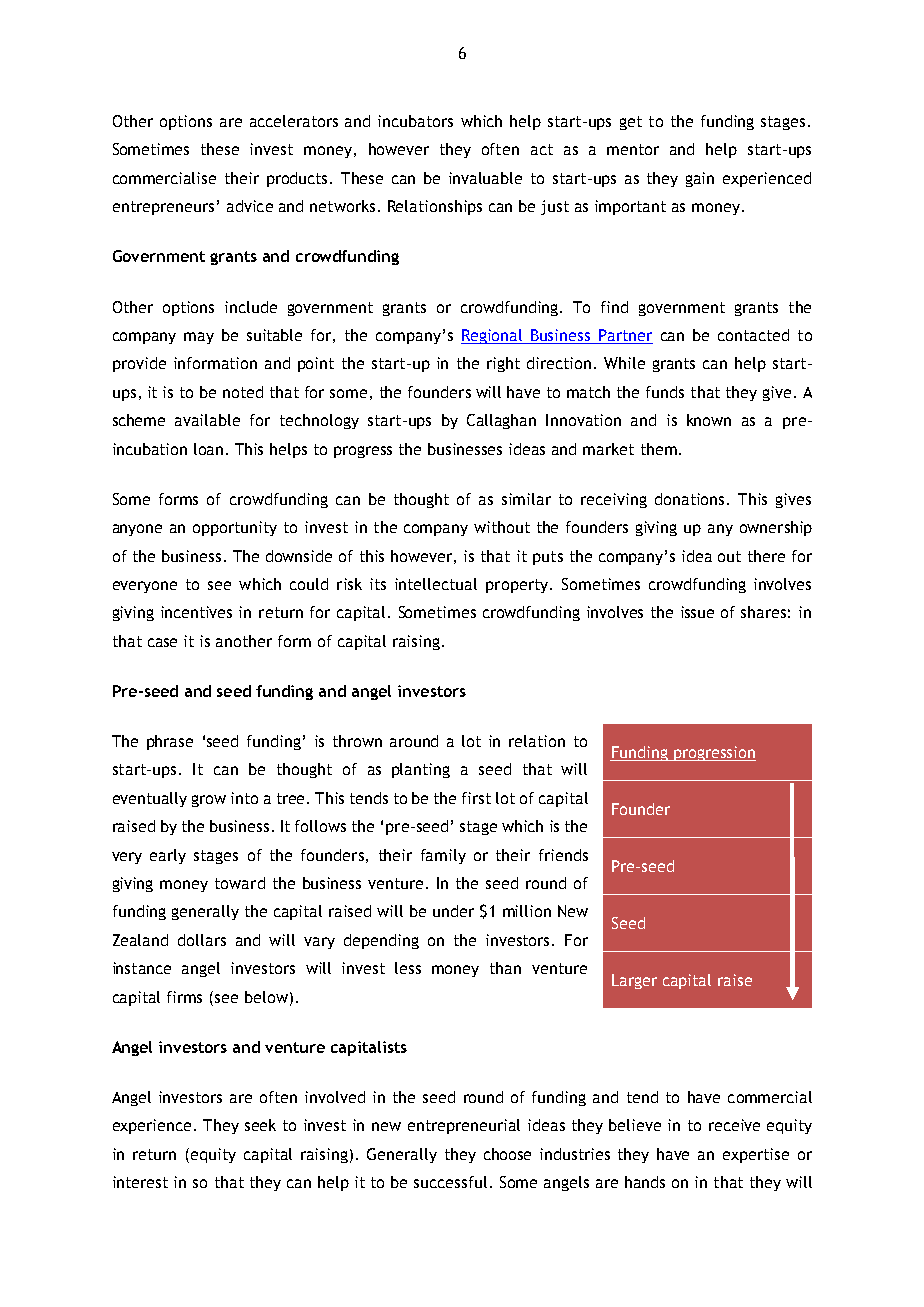 Image resolution: width=924 pixels, height=1307 pixels. What do you see at coordinates (501, 421) in the screenshot?
I see `Callaghan` at bounding box center [501, 421].
